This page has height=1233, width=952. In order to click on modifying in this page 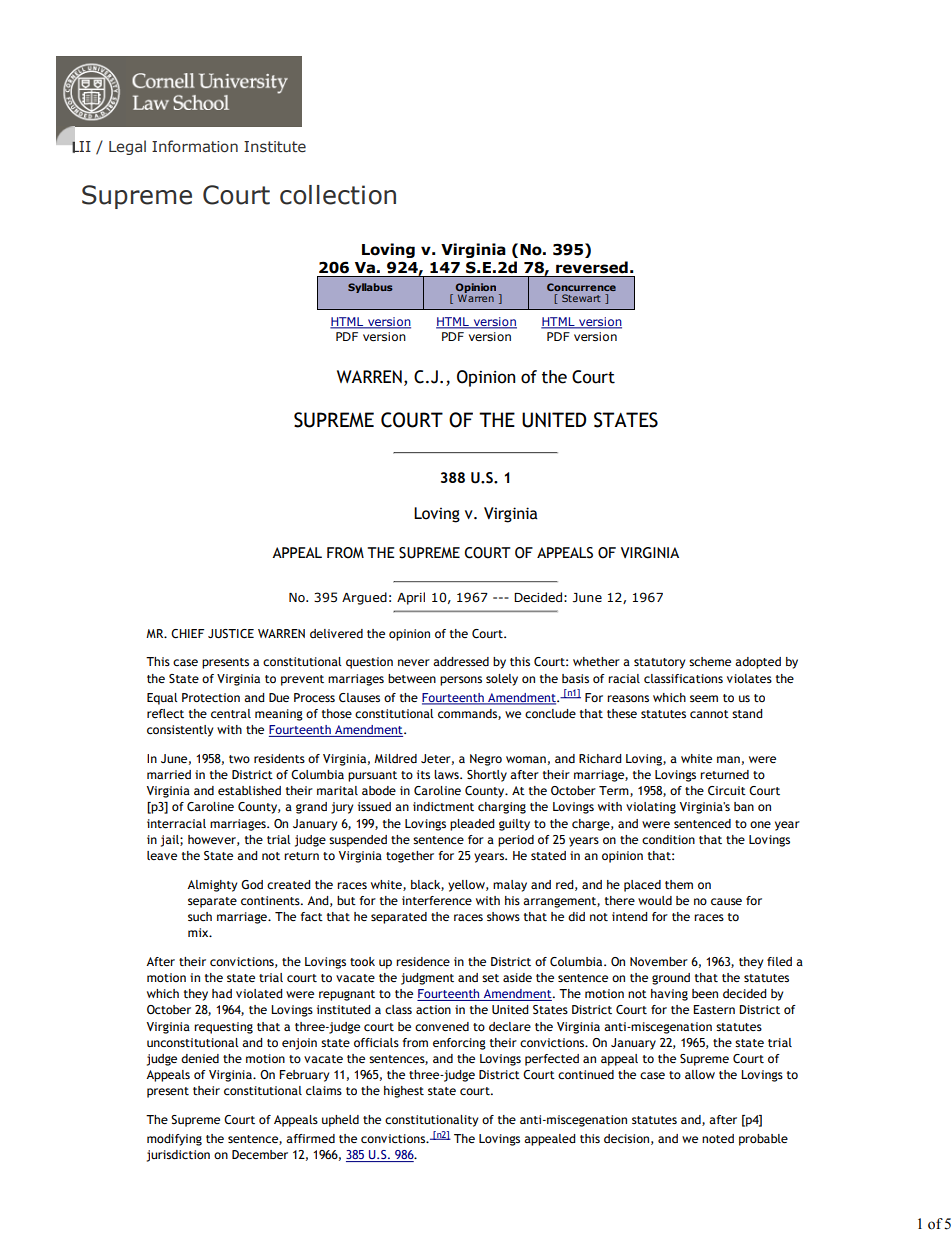, I will do `click(174, 1140)`.
